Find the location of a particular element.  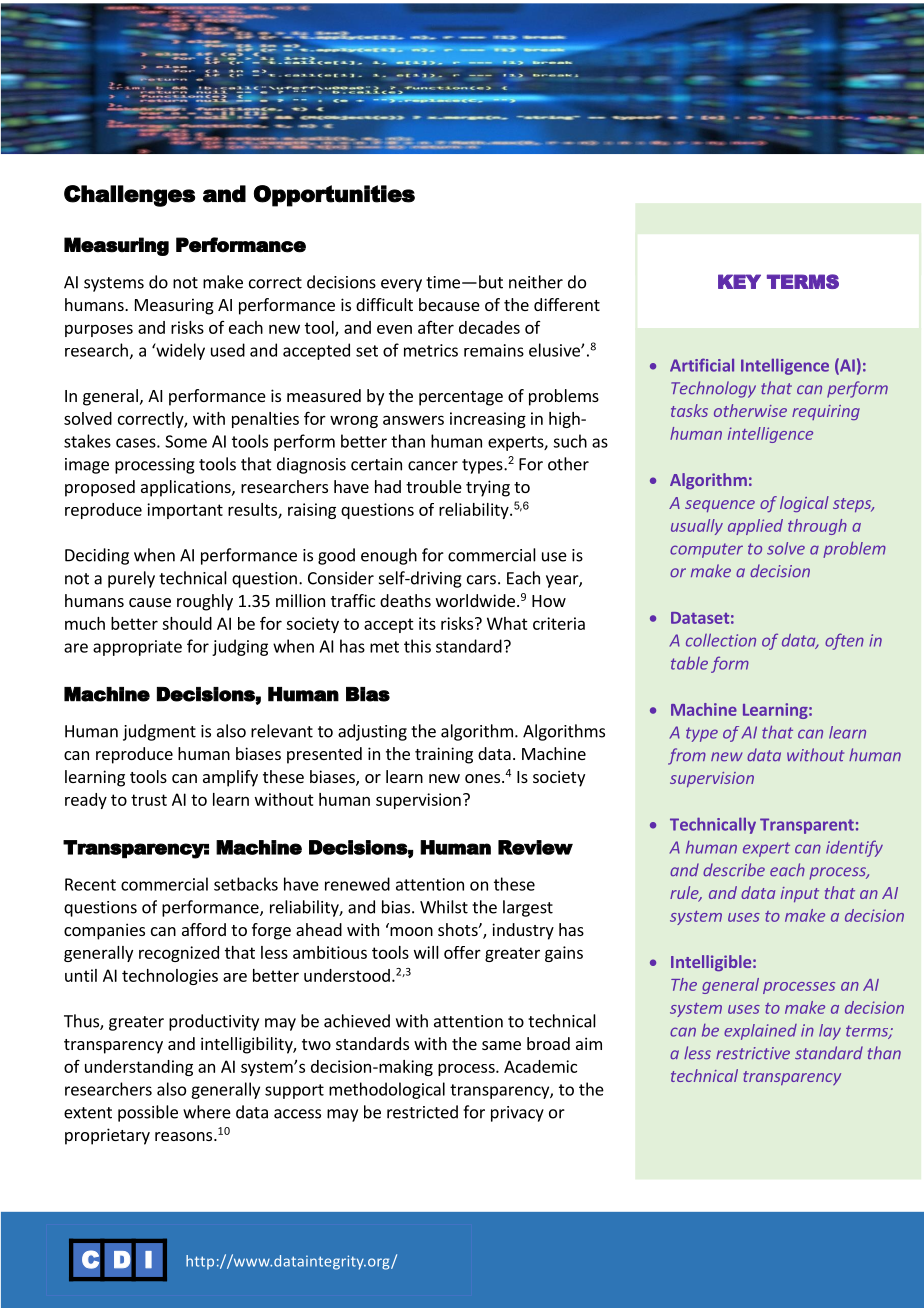

possible is located at coordinates (148, 1113).
